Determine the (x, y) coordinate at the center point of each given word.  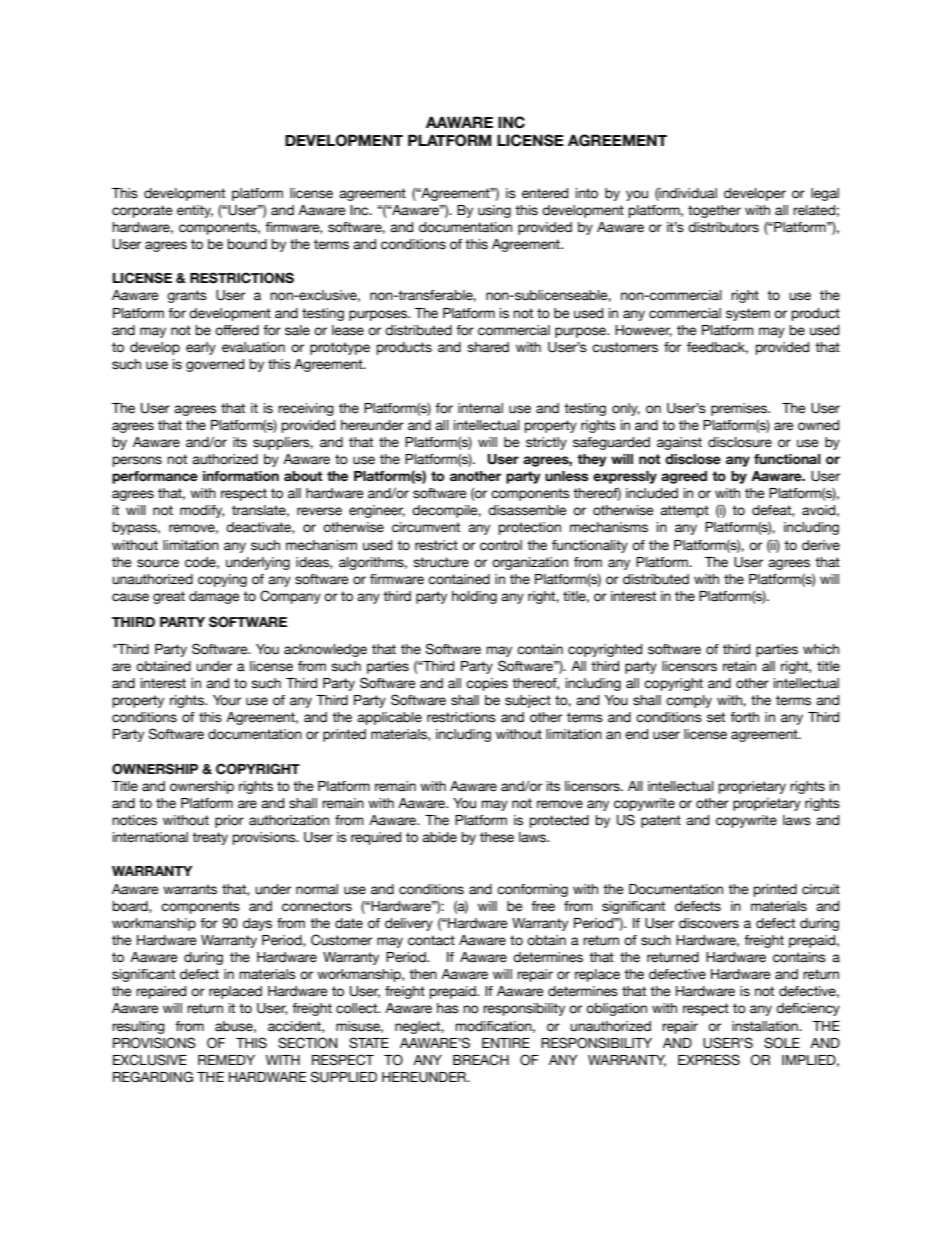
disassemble (527, 510)
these (497, 837)
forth (744, 717)
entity (195, 211)
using (494, 211)
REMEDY (226, 1060)
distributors (723, 227)
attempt (684, 511)
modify (202, 511)
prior (229, 821)
